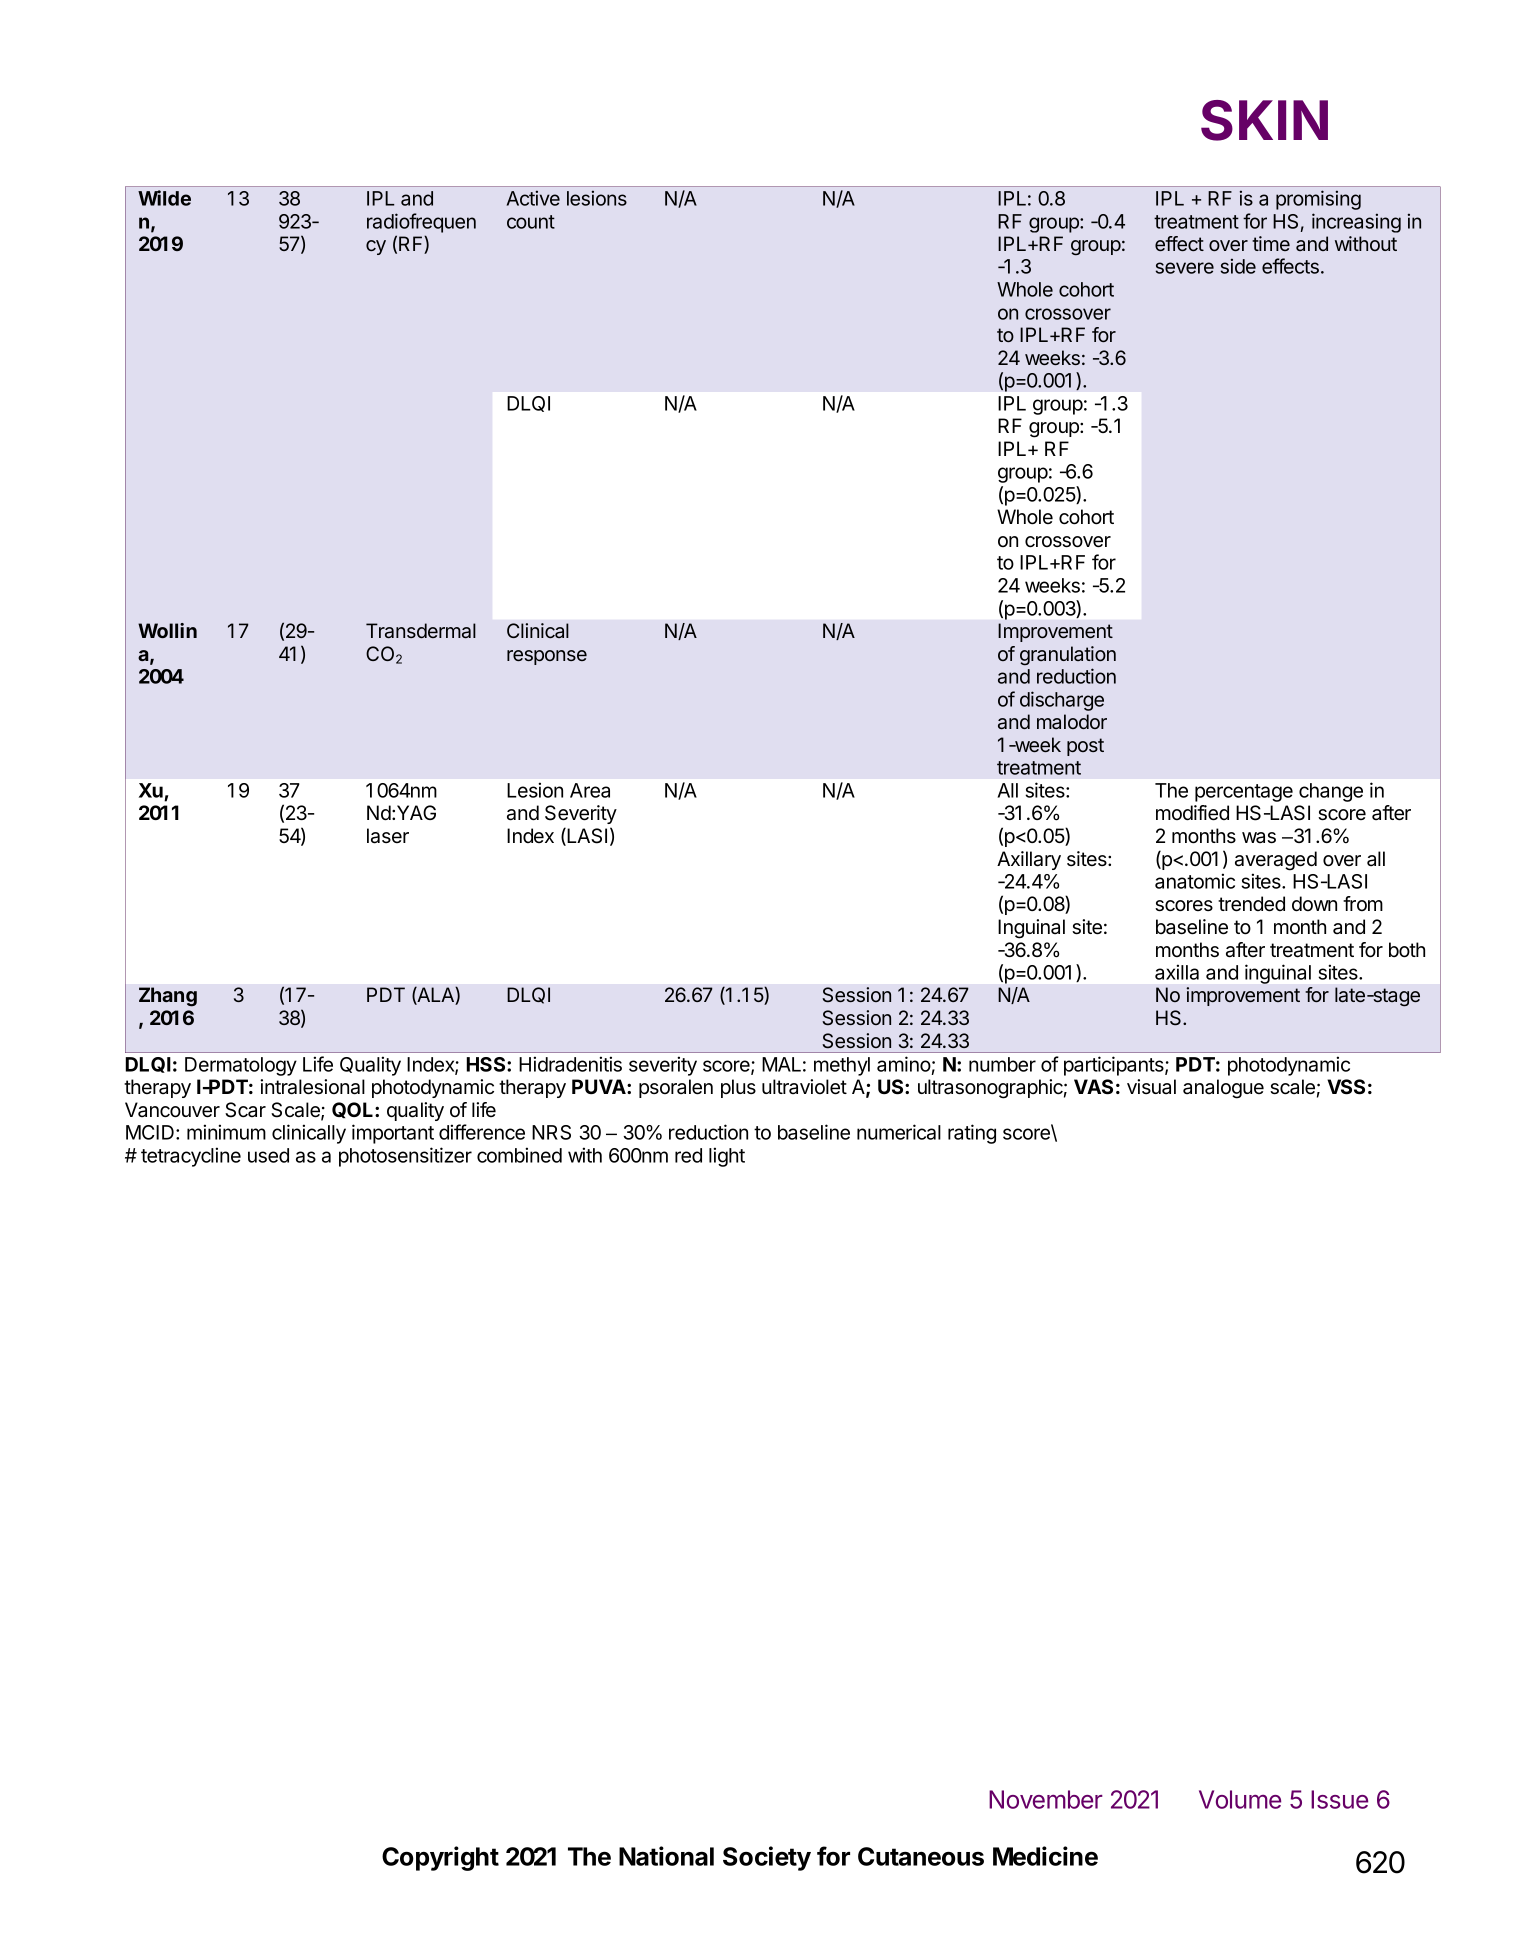 This document has height=1960, width=1514. Describe the element at coordinates (727, 1157) in the document. I see `light` at that location.
